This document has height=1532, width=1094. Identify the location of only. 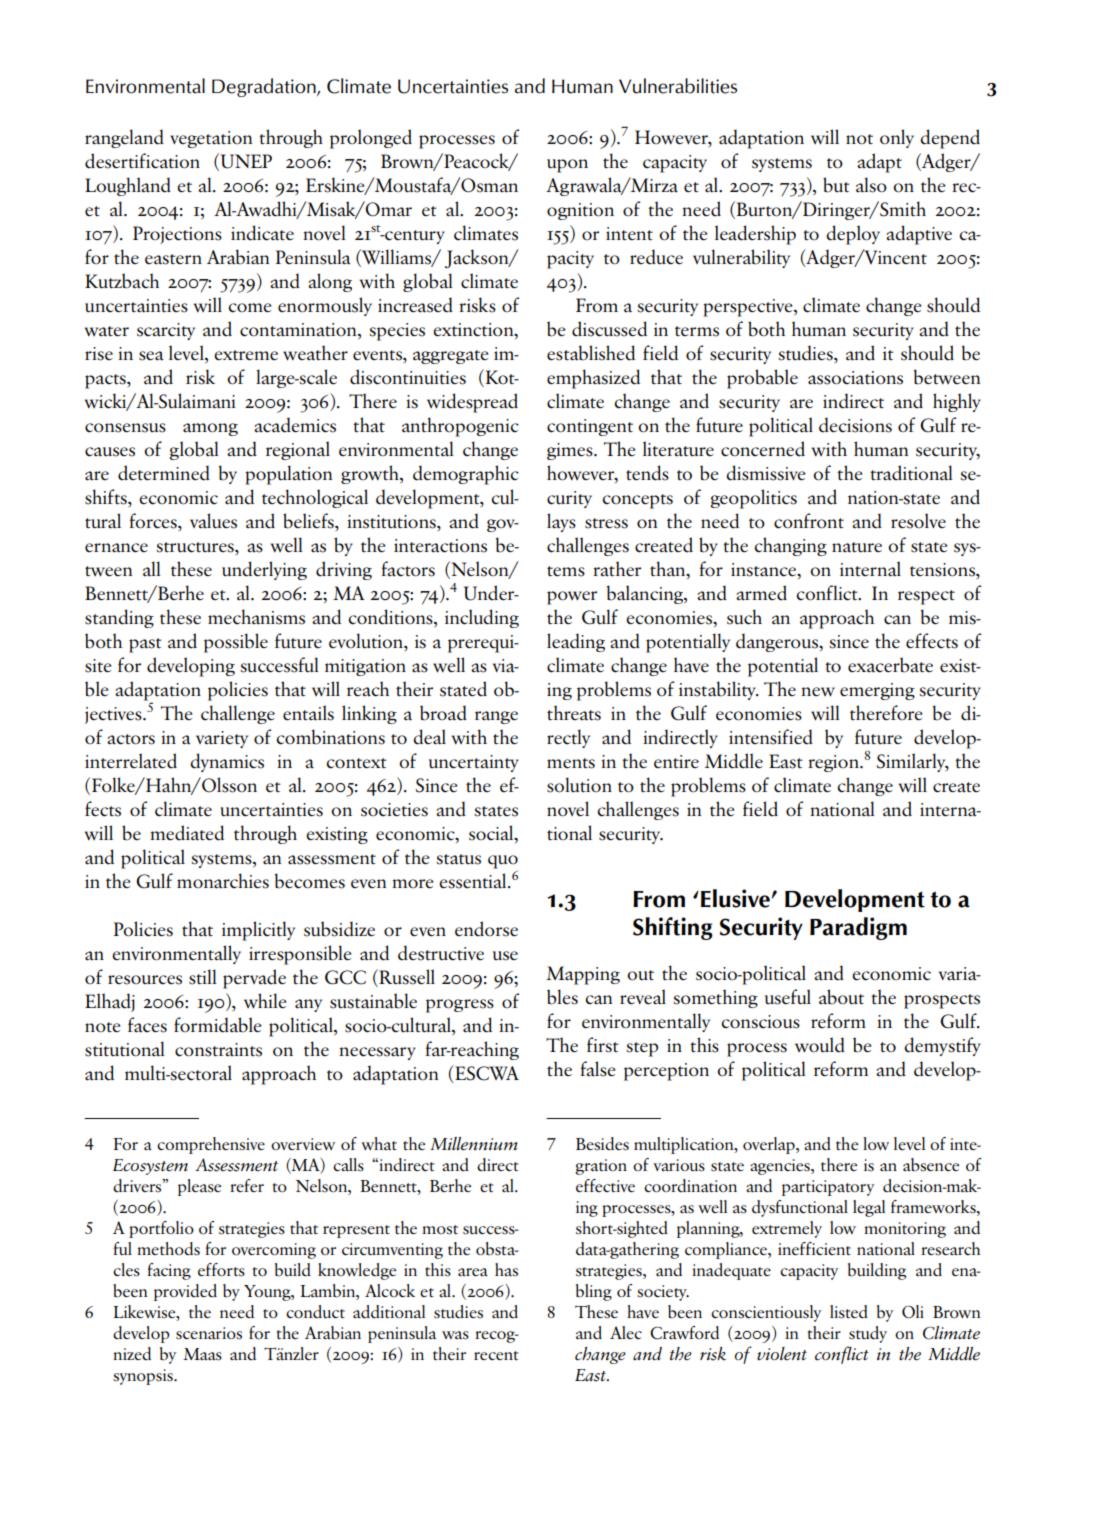
(897, 138).
